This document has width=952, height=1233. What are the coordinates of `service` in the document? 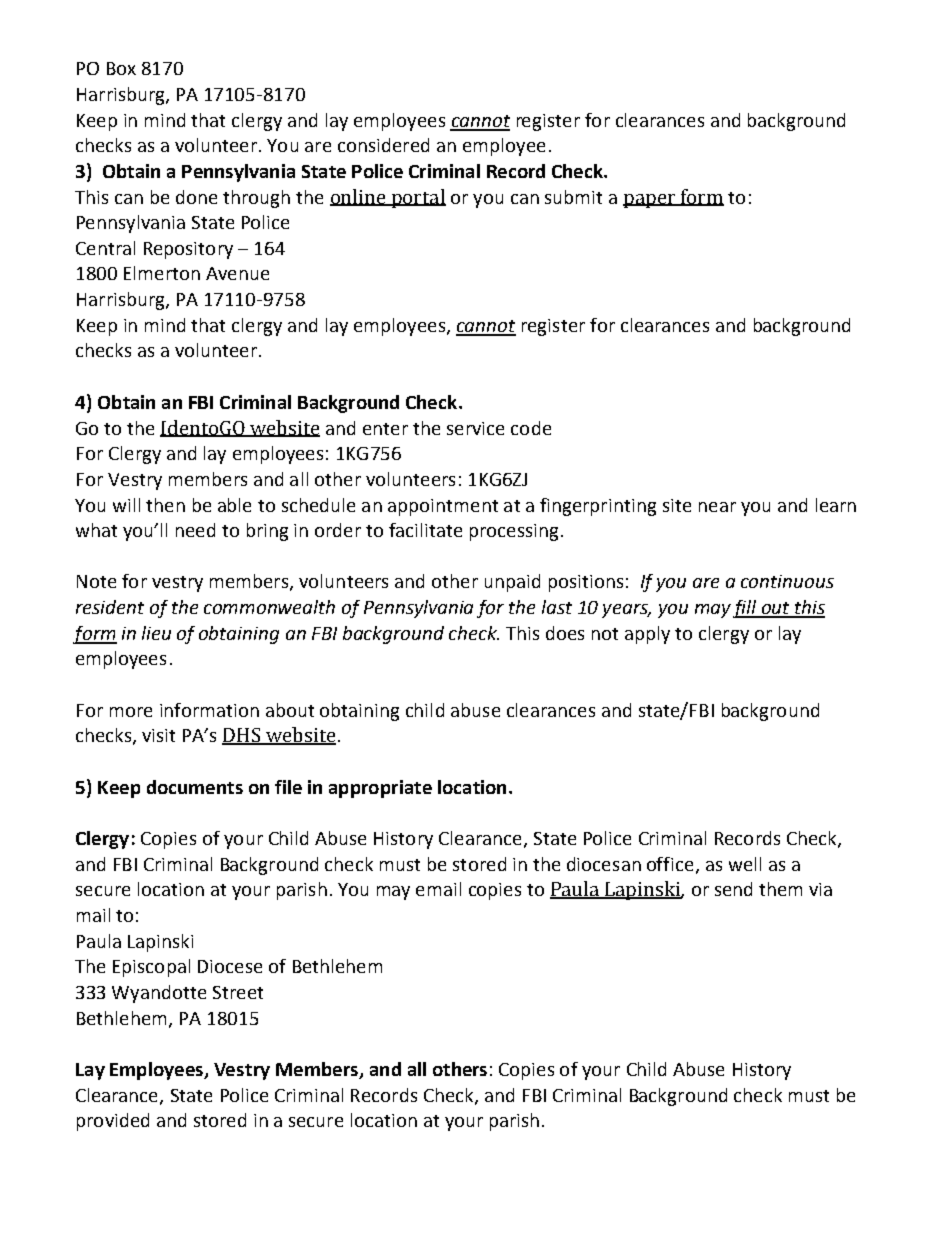 It's located at (475, 428).
